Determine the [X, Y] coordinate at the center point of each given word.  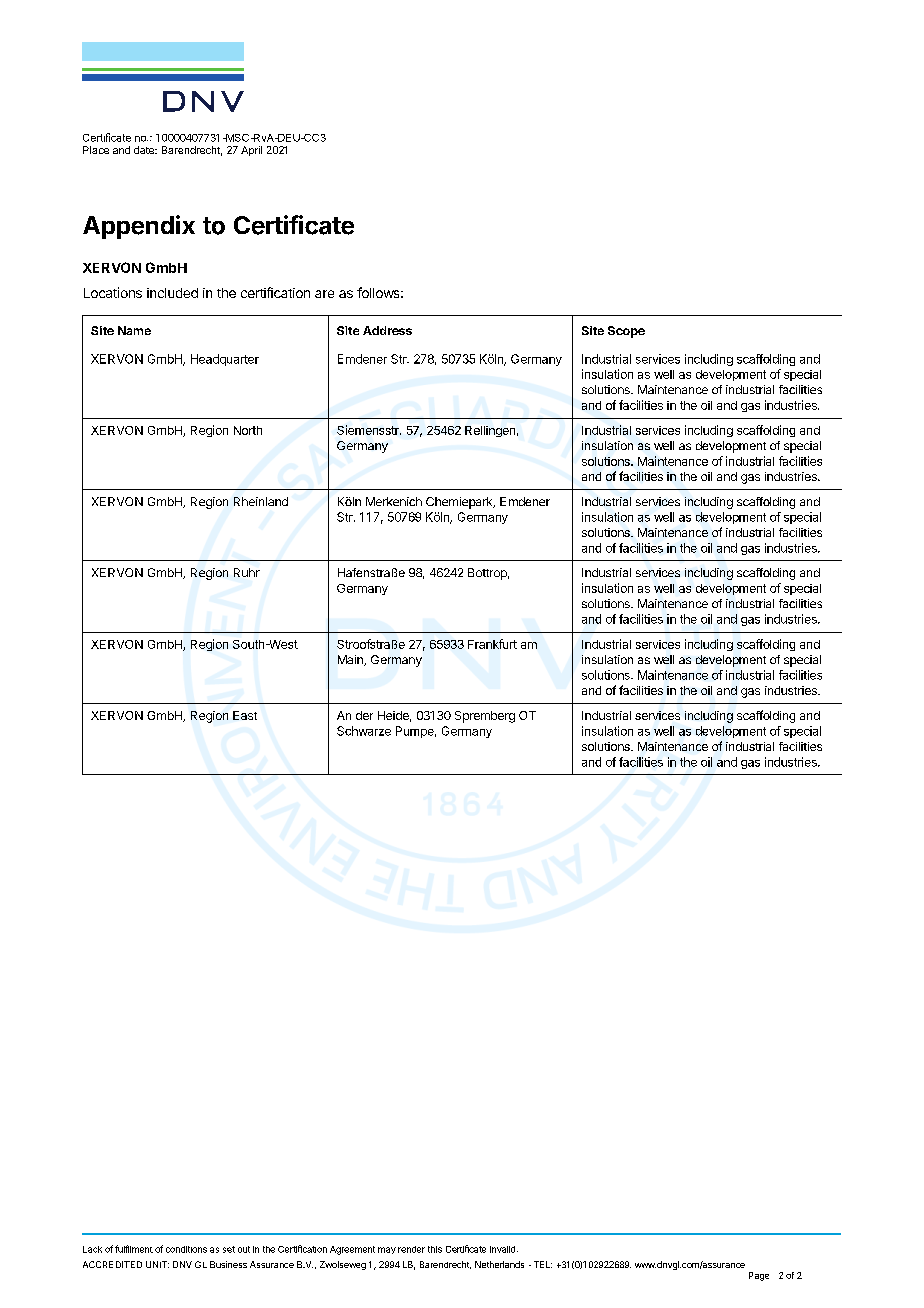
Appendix [139, 227]
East [245, 715]
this [435, 1249]
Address [387, 330]
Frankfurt [492, 644]
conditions [186, 1249]
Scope [626, 332]
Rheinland [261, 501]
